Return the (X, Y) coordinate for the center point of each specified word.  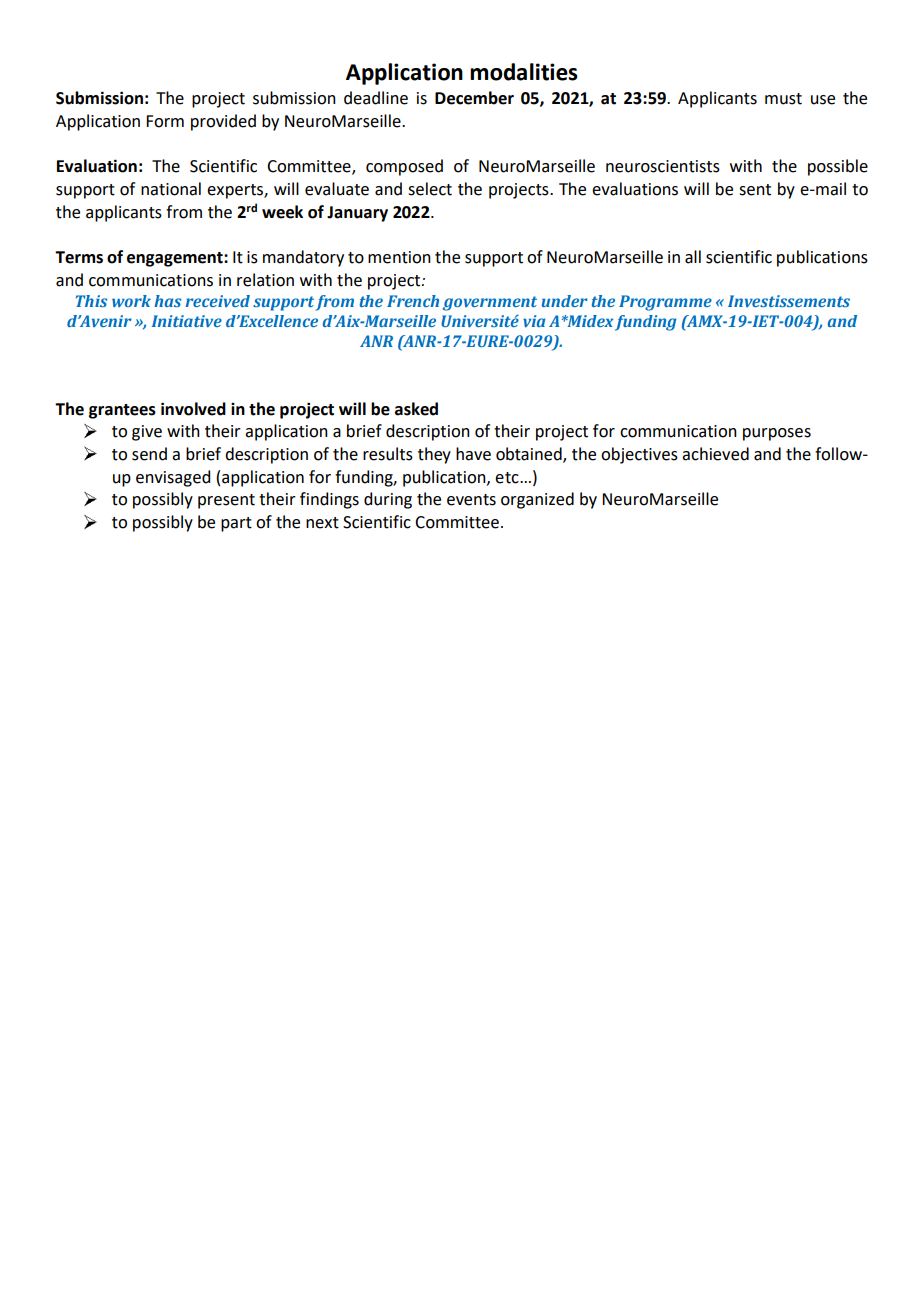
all (693, 257)
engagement (176, 259)
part (236, 524)
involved (193, 409)
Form (165, 121)
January (357, 214)
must (783, 99)
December (474, 98)
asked (416, 409)
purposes (777, 434)
